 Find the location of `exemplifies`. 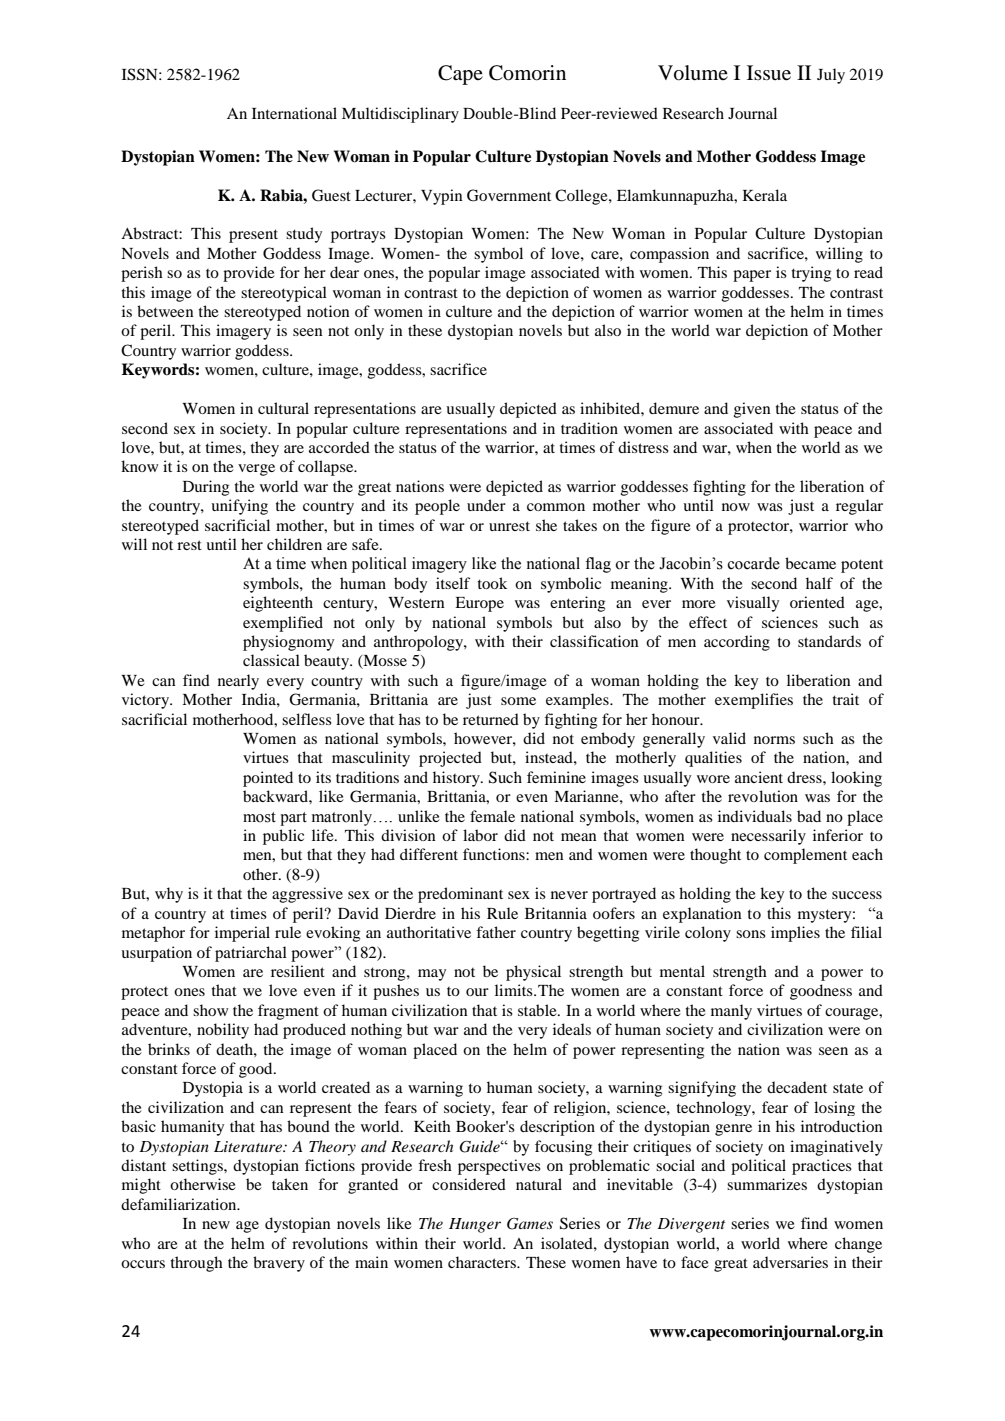

exemplifies is located at coordinates (754, 701).
